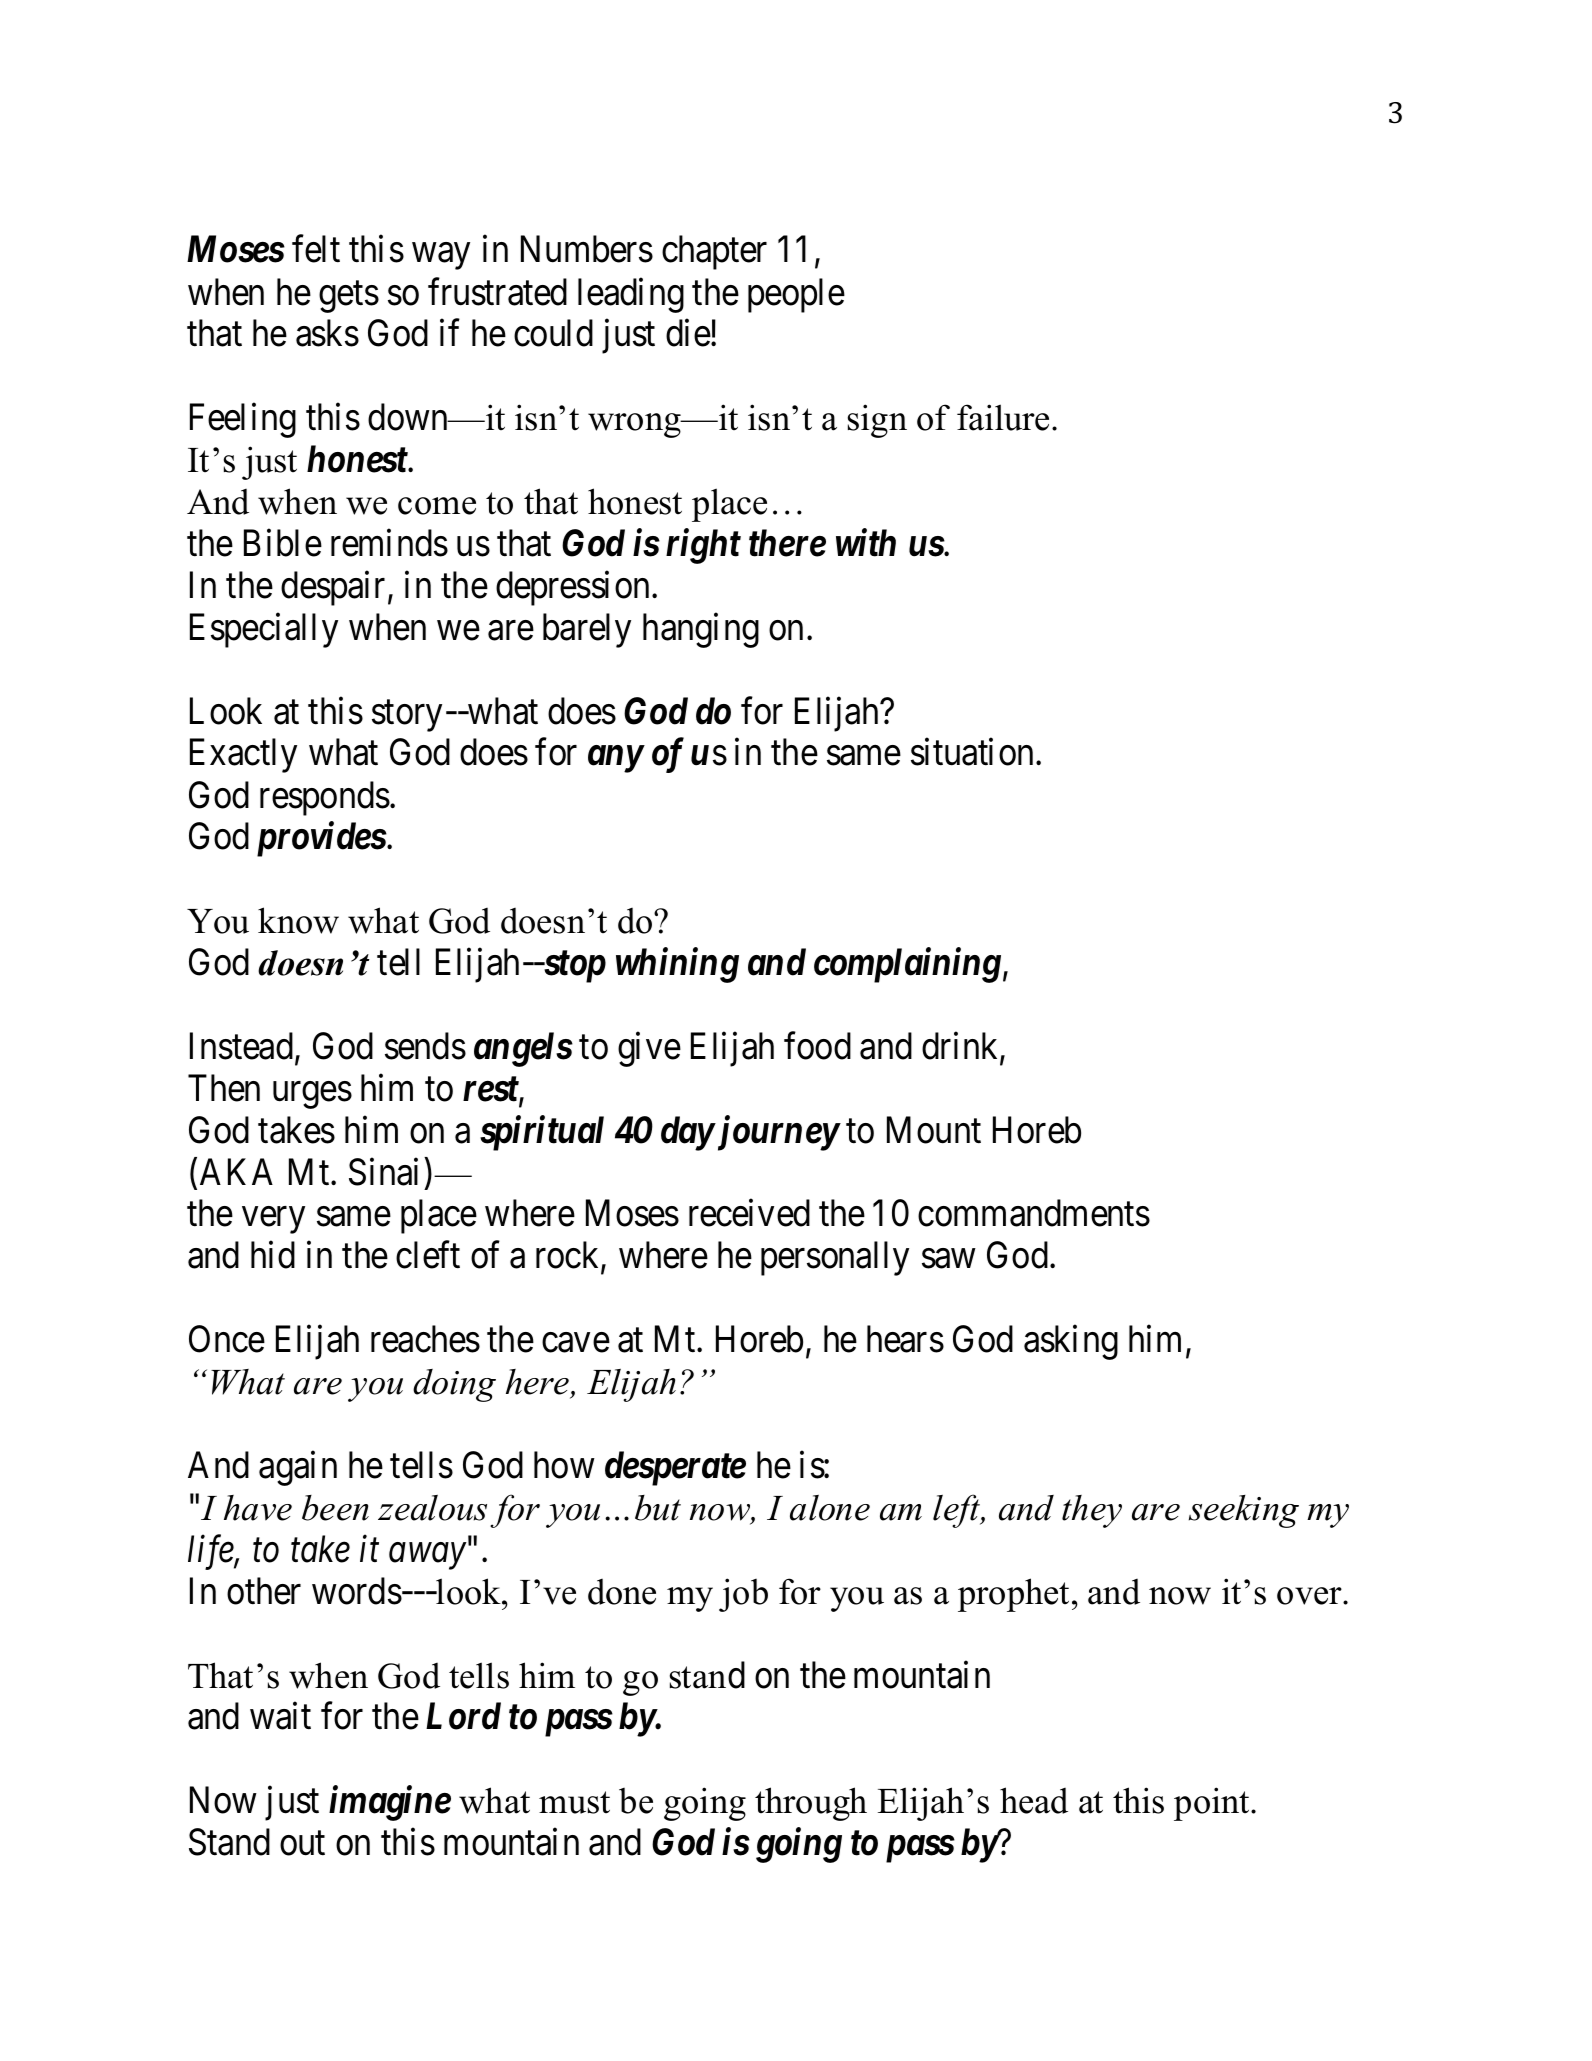  Describe the element at coordinates (907, 965) in the image. I see `complaining` at that location.
